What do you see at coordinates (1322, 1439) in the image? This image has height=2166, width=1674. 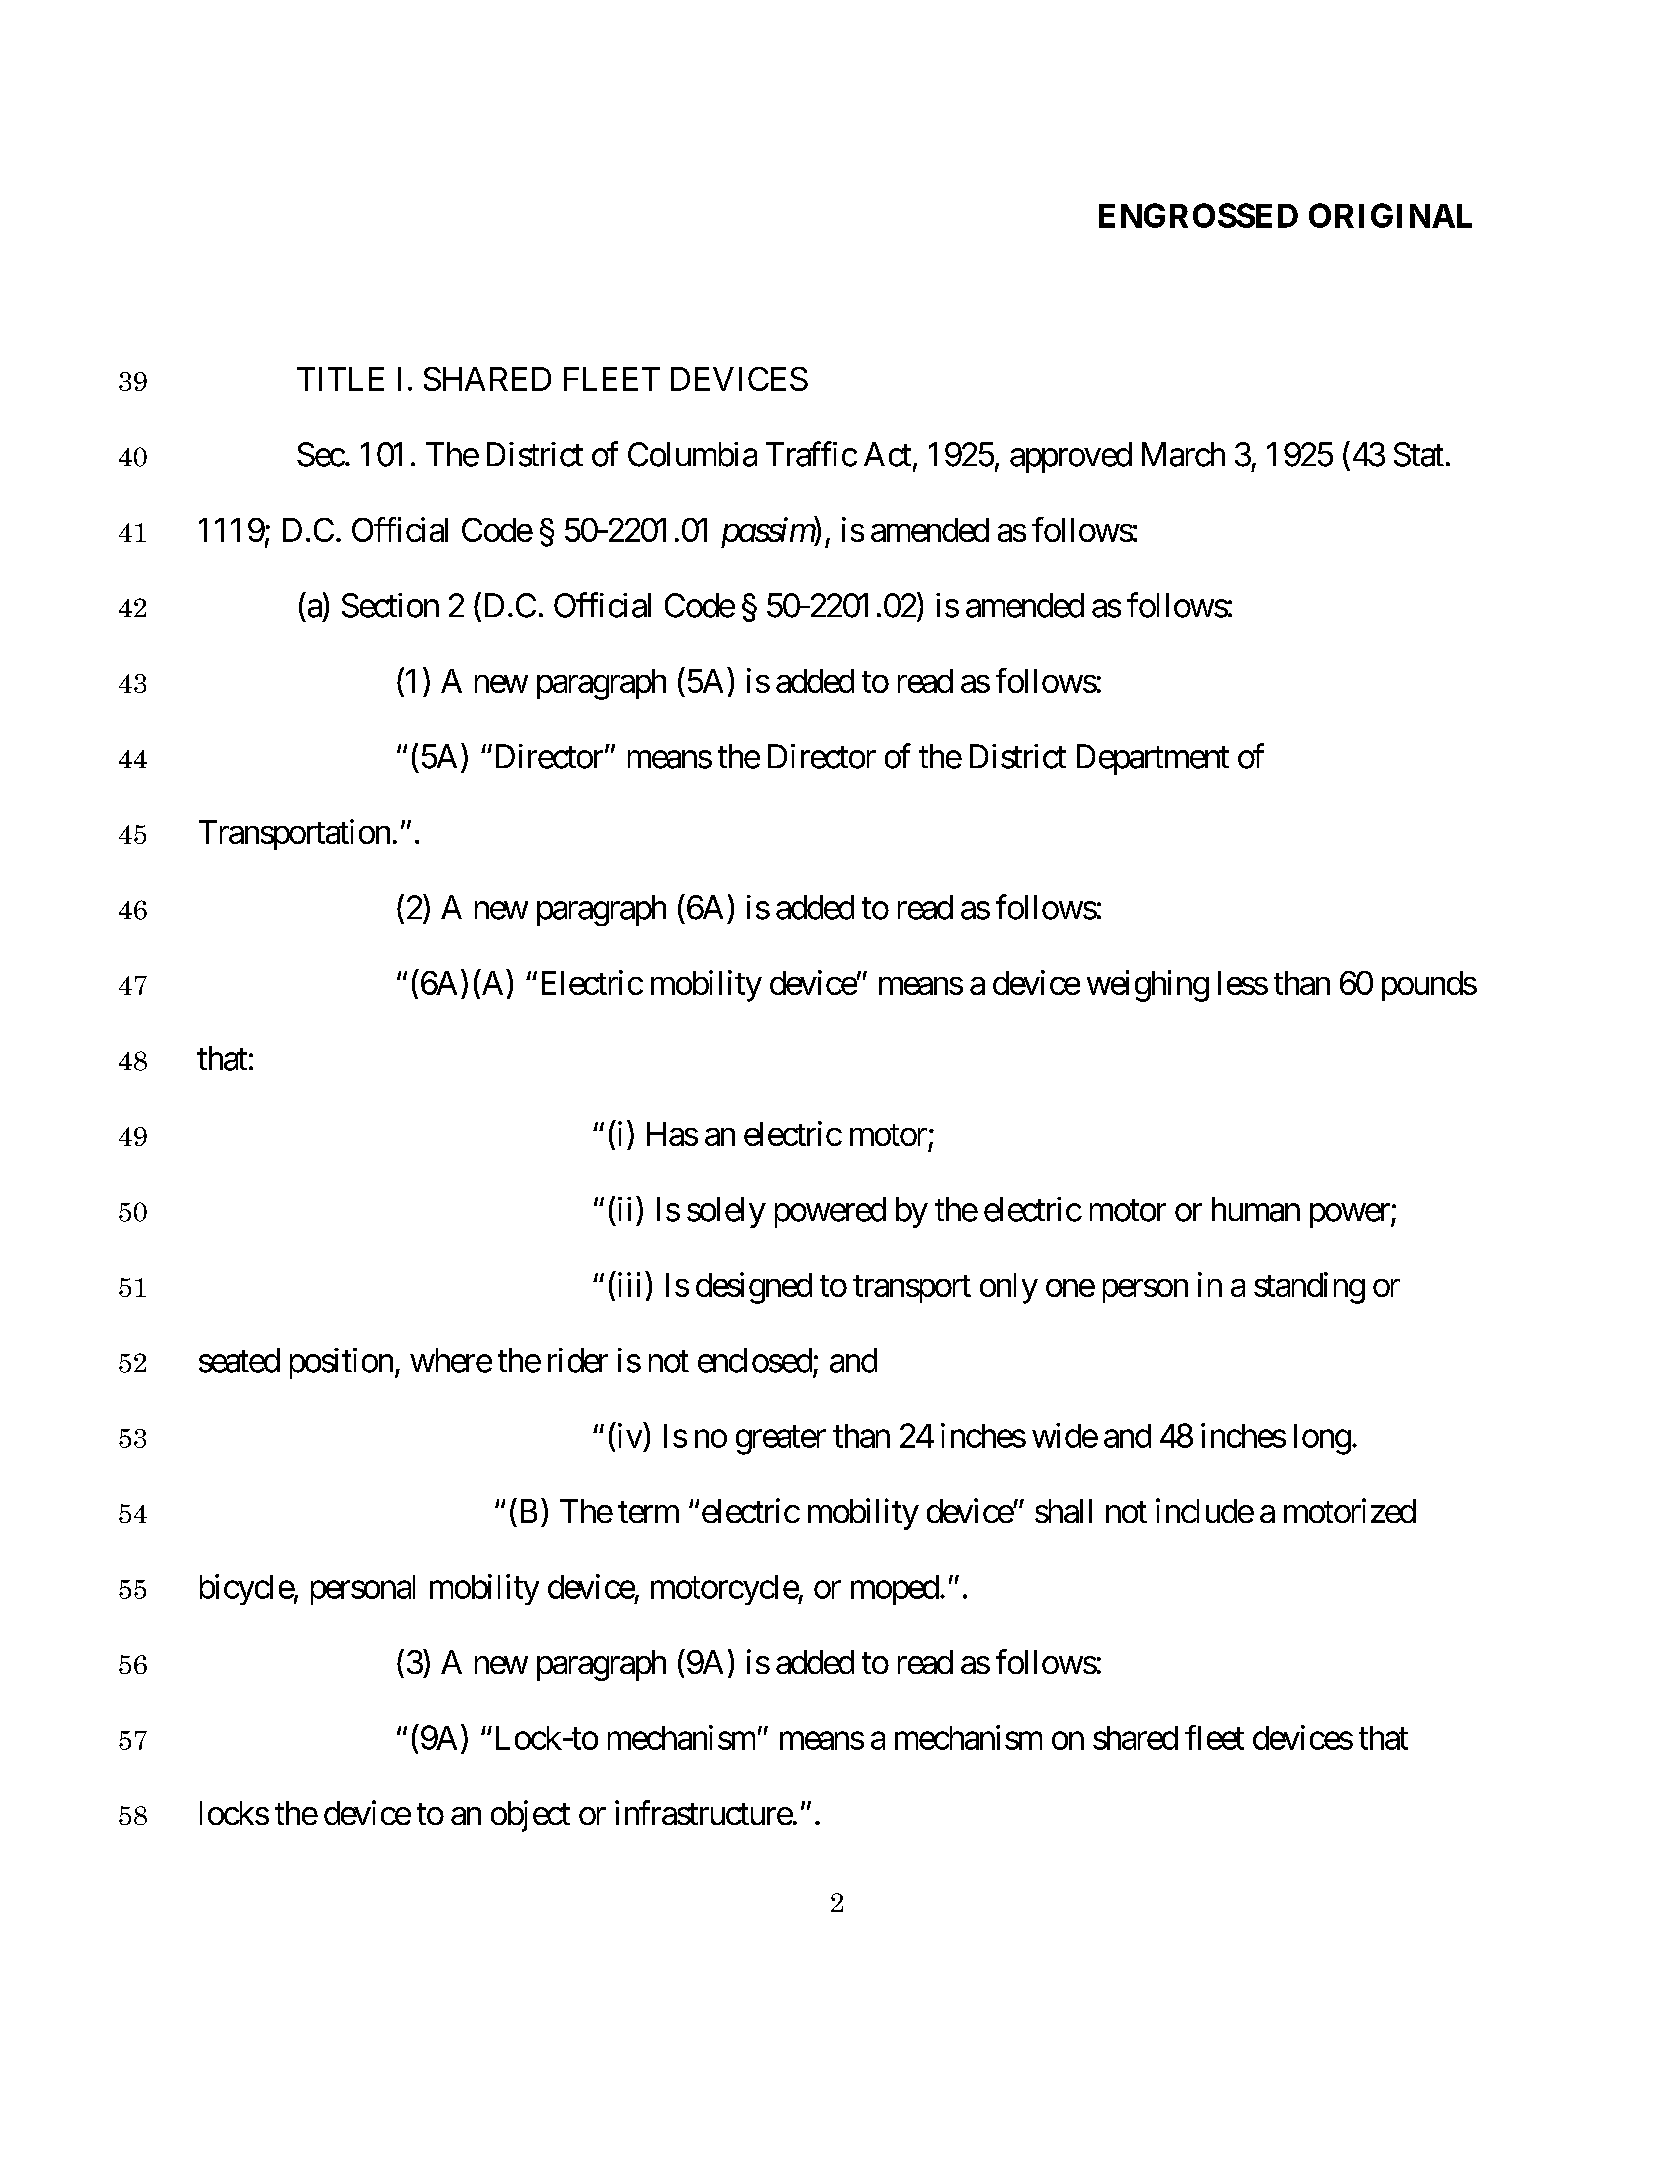 I see `long` at bounding box center [1322, 1439].
